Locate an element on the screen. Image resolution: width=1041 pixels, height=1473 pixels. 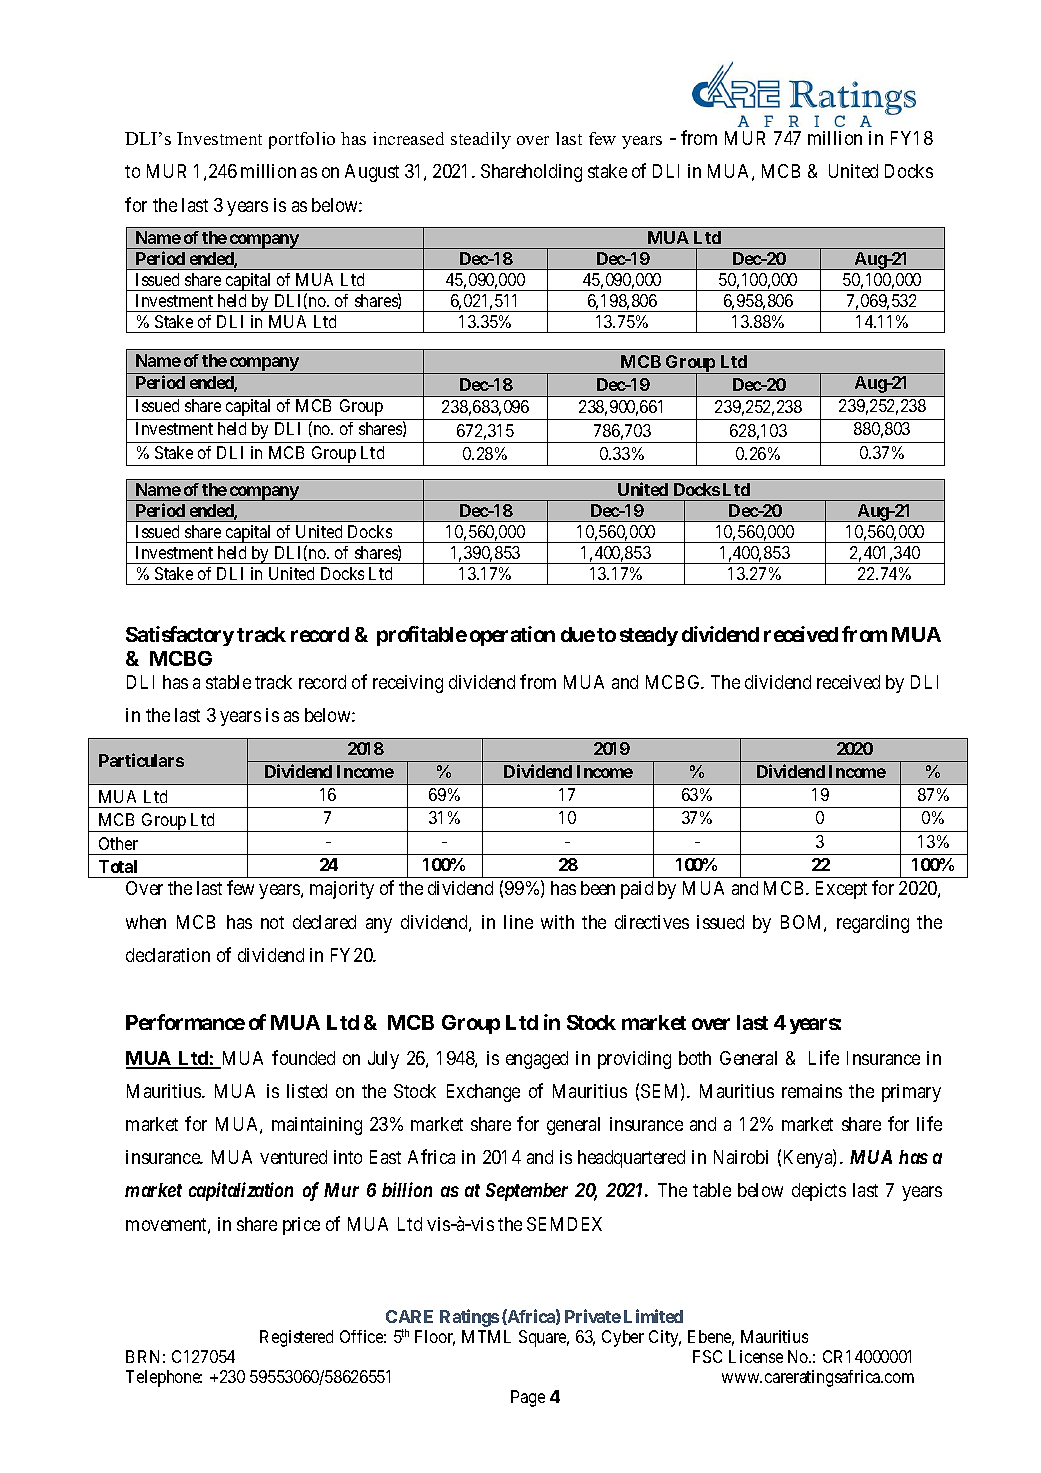
steadily is located at coordinates (481, 140).
